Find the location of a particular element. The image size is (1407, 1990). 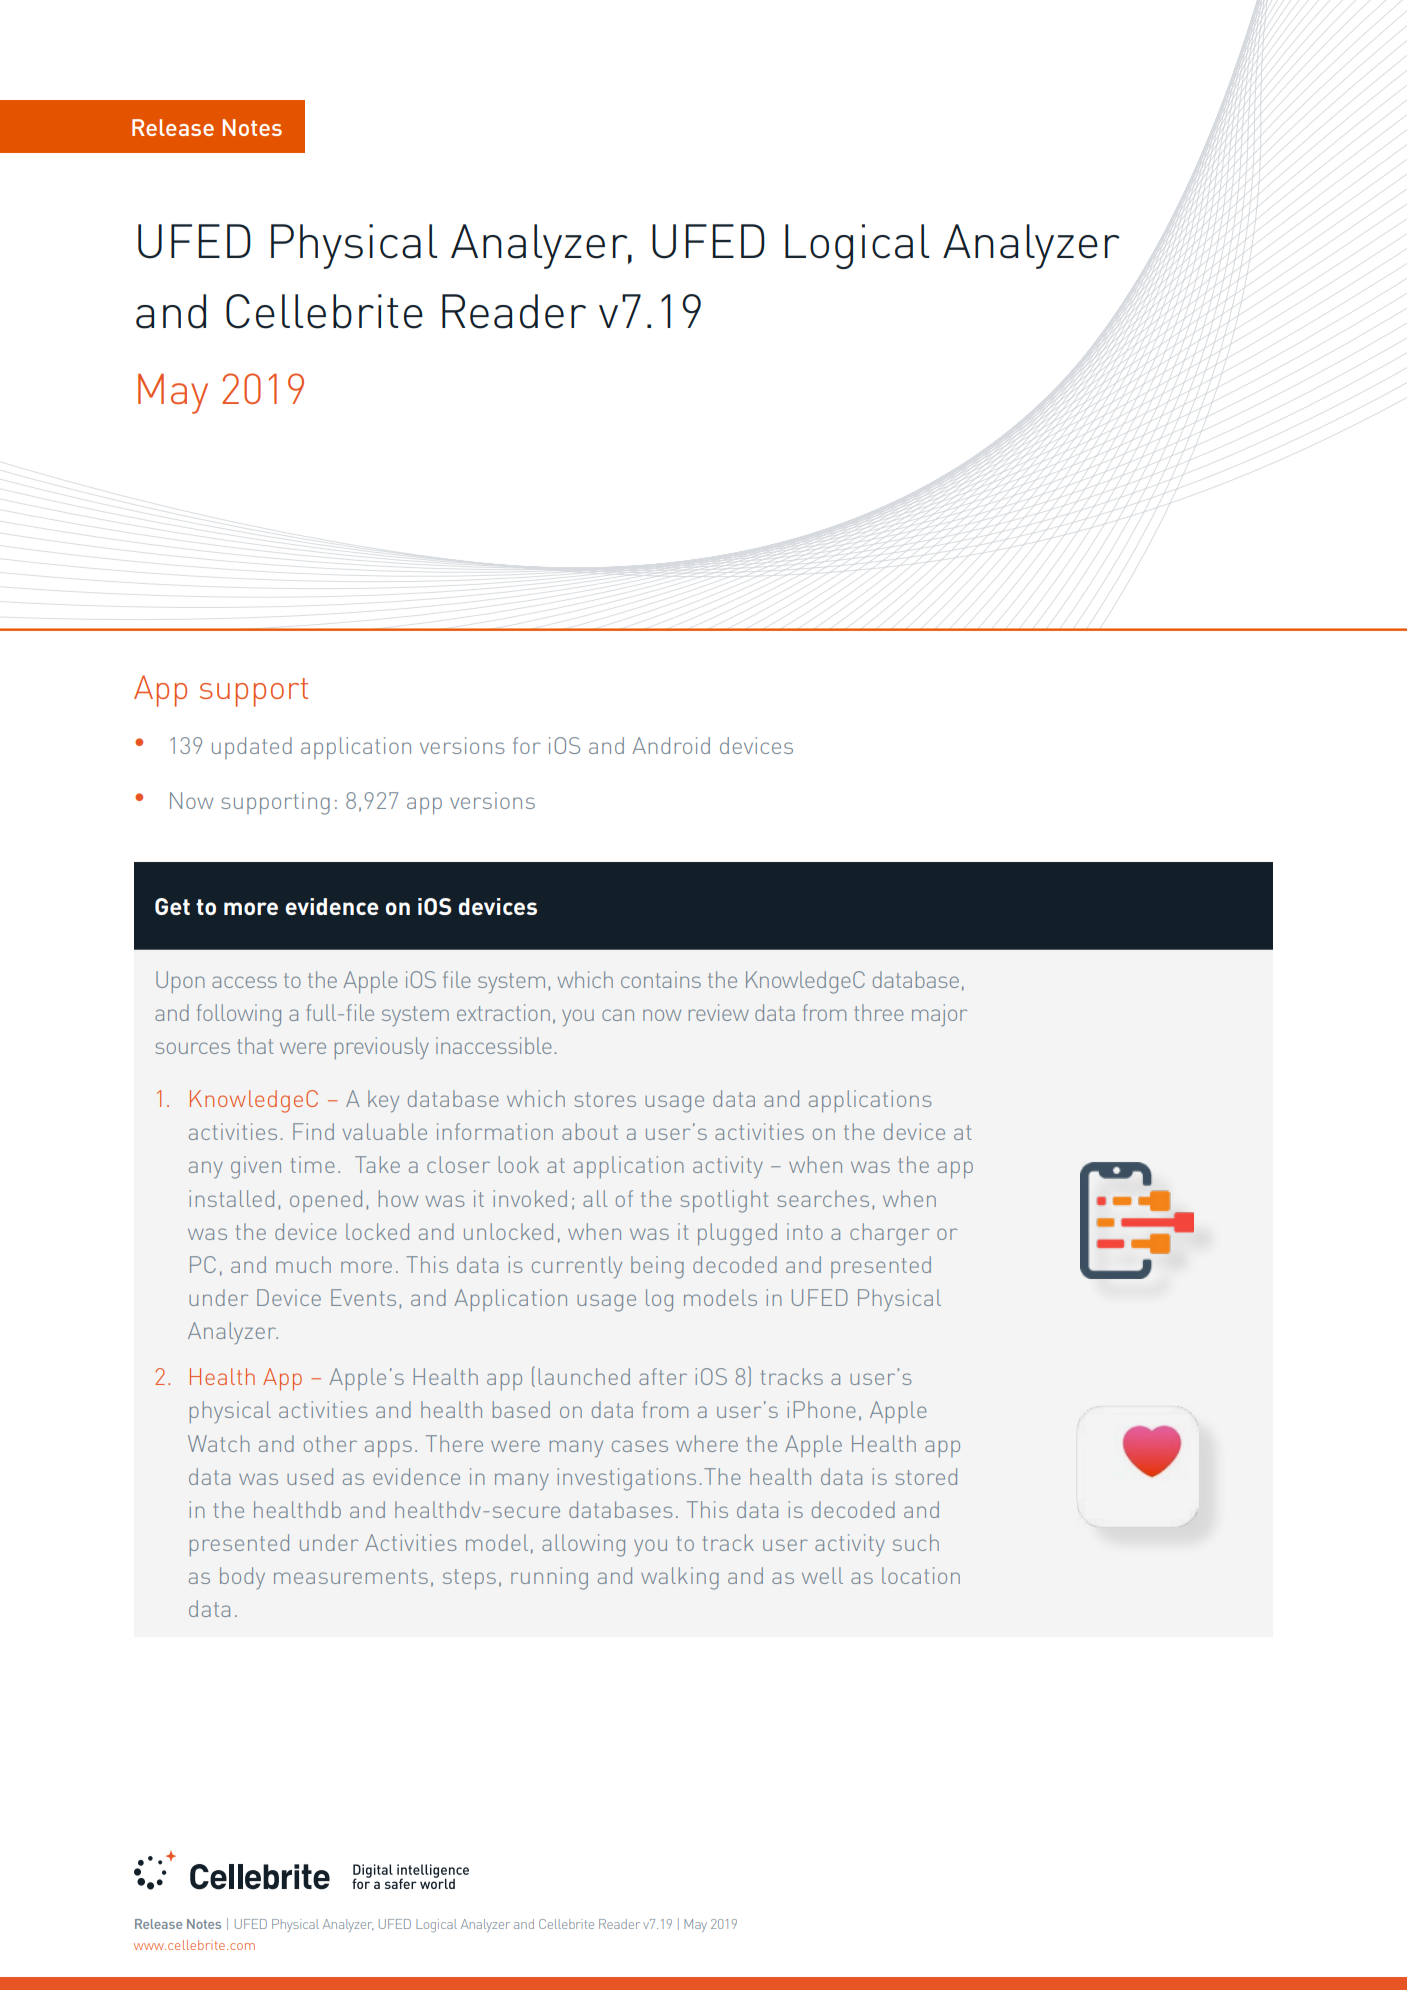

look is located at coordinates (519, 1164).
